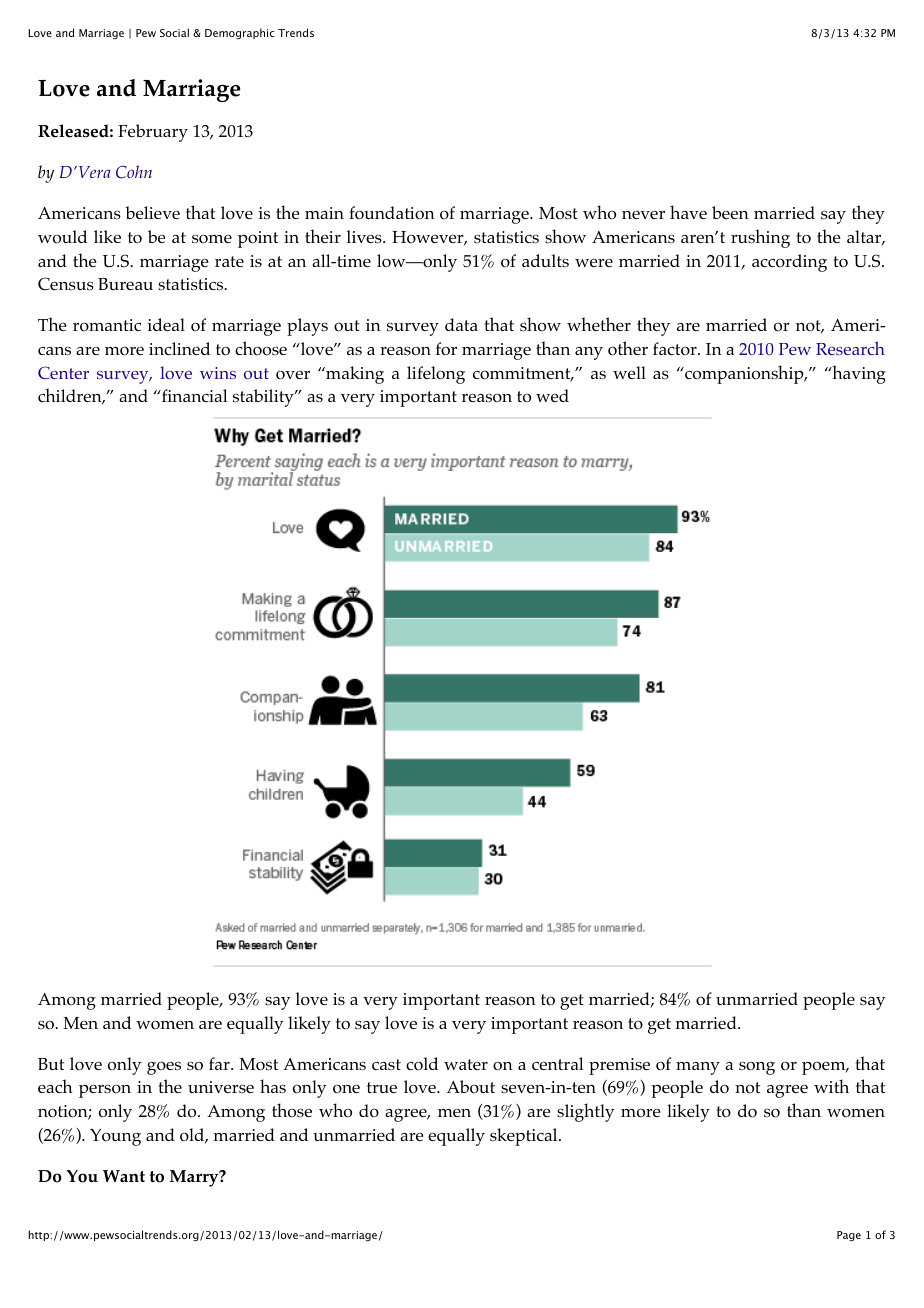  What do you see at coordinates (629, 372) in the page?
I see `well` at bounding box center [629, 372].
